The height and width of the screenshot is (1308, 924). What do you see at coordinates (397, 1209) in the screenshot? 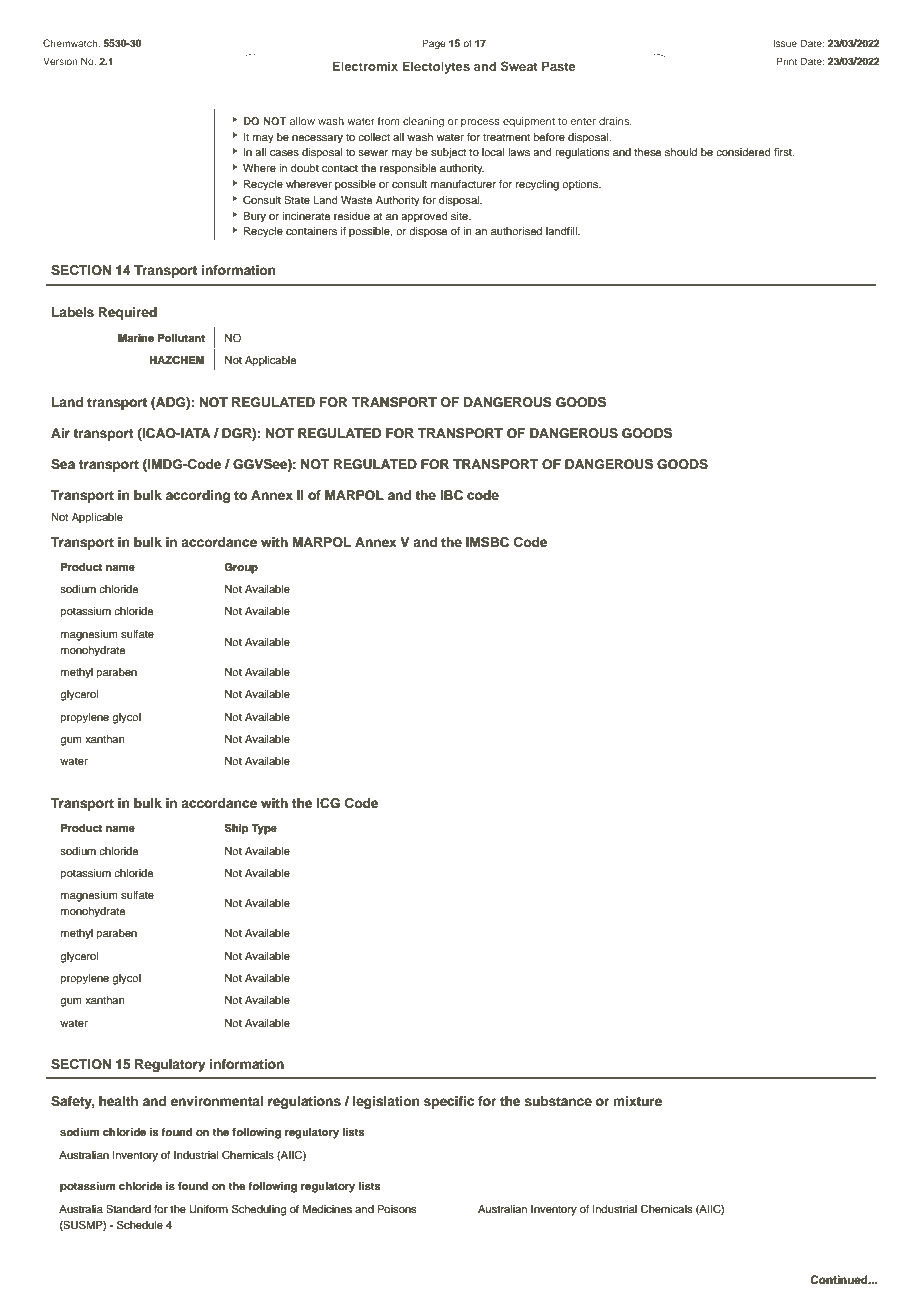
I see `Poisons` at bounding box center [397, 1209].
